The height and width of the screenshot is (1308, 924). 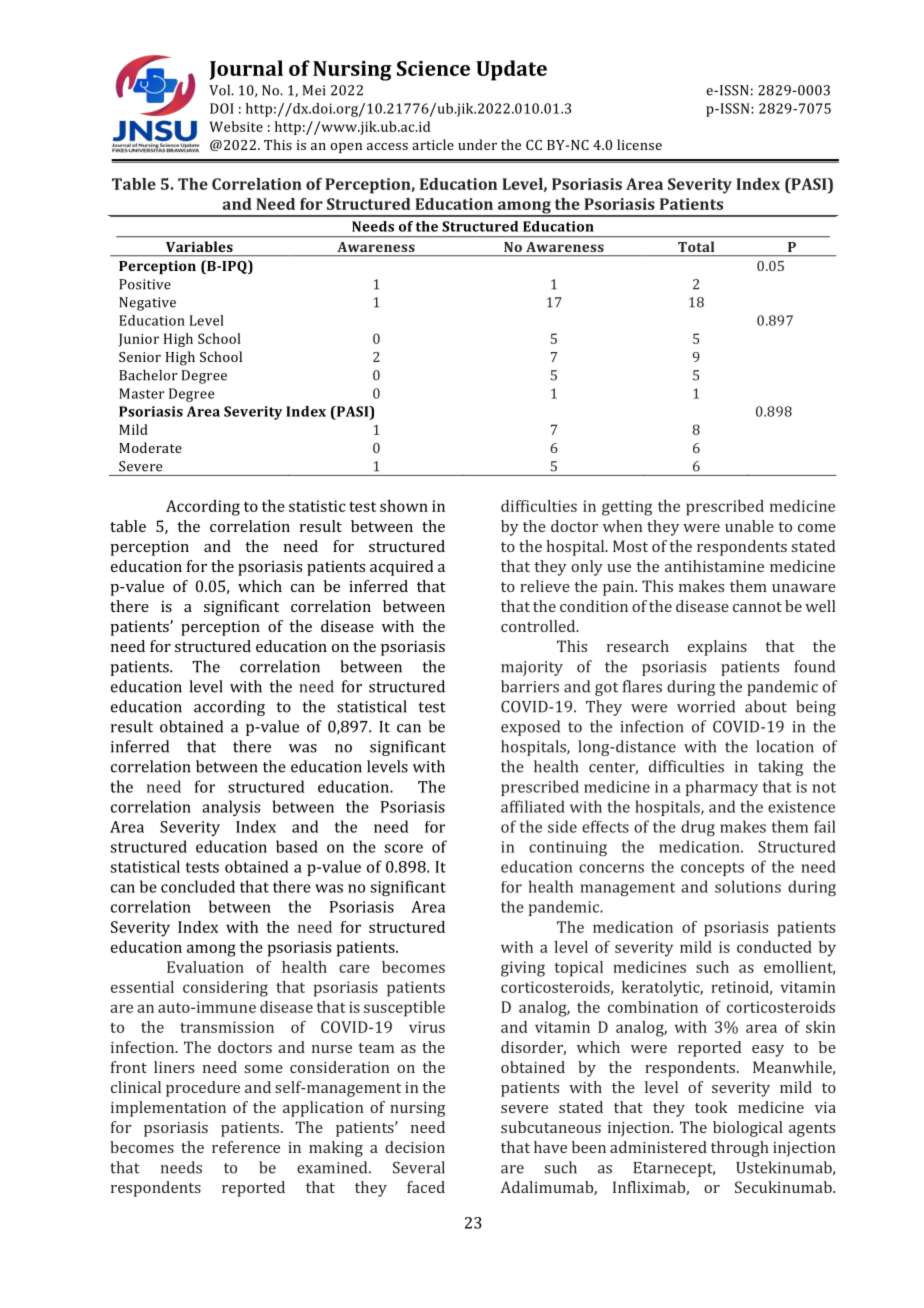 I want to click on reference, so click(x=246, y=1147).
